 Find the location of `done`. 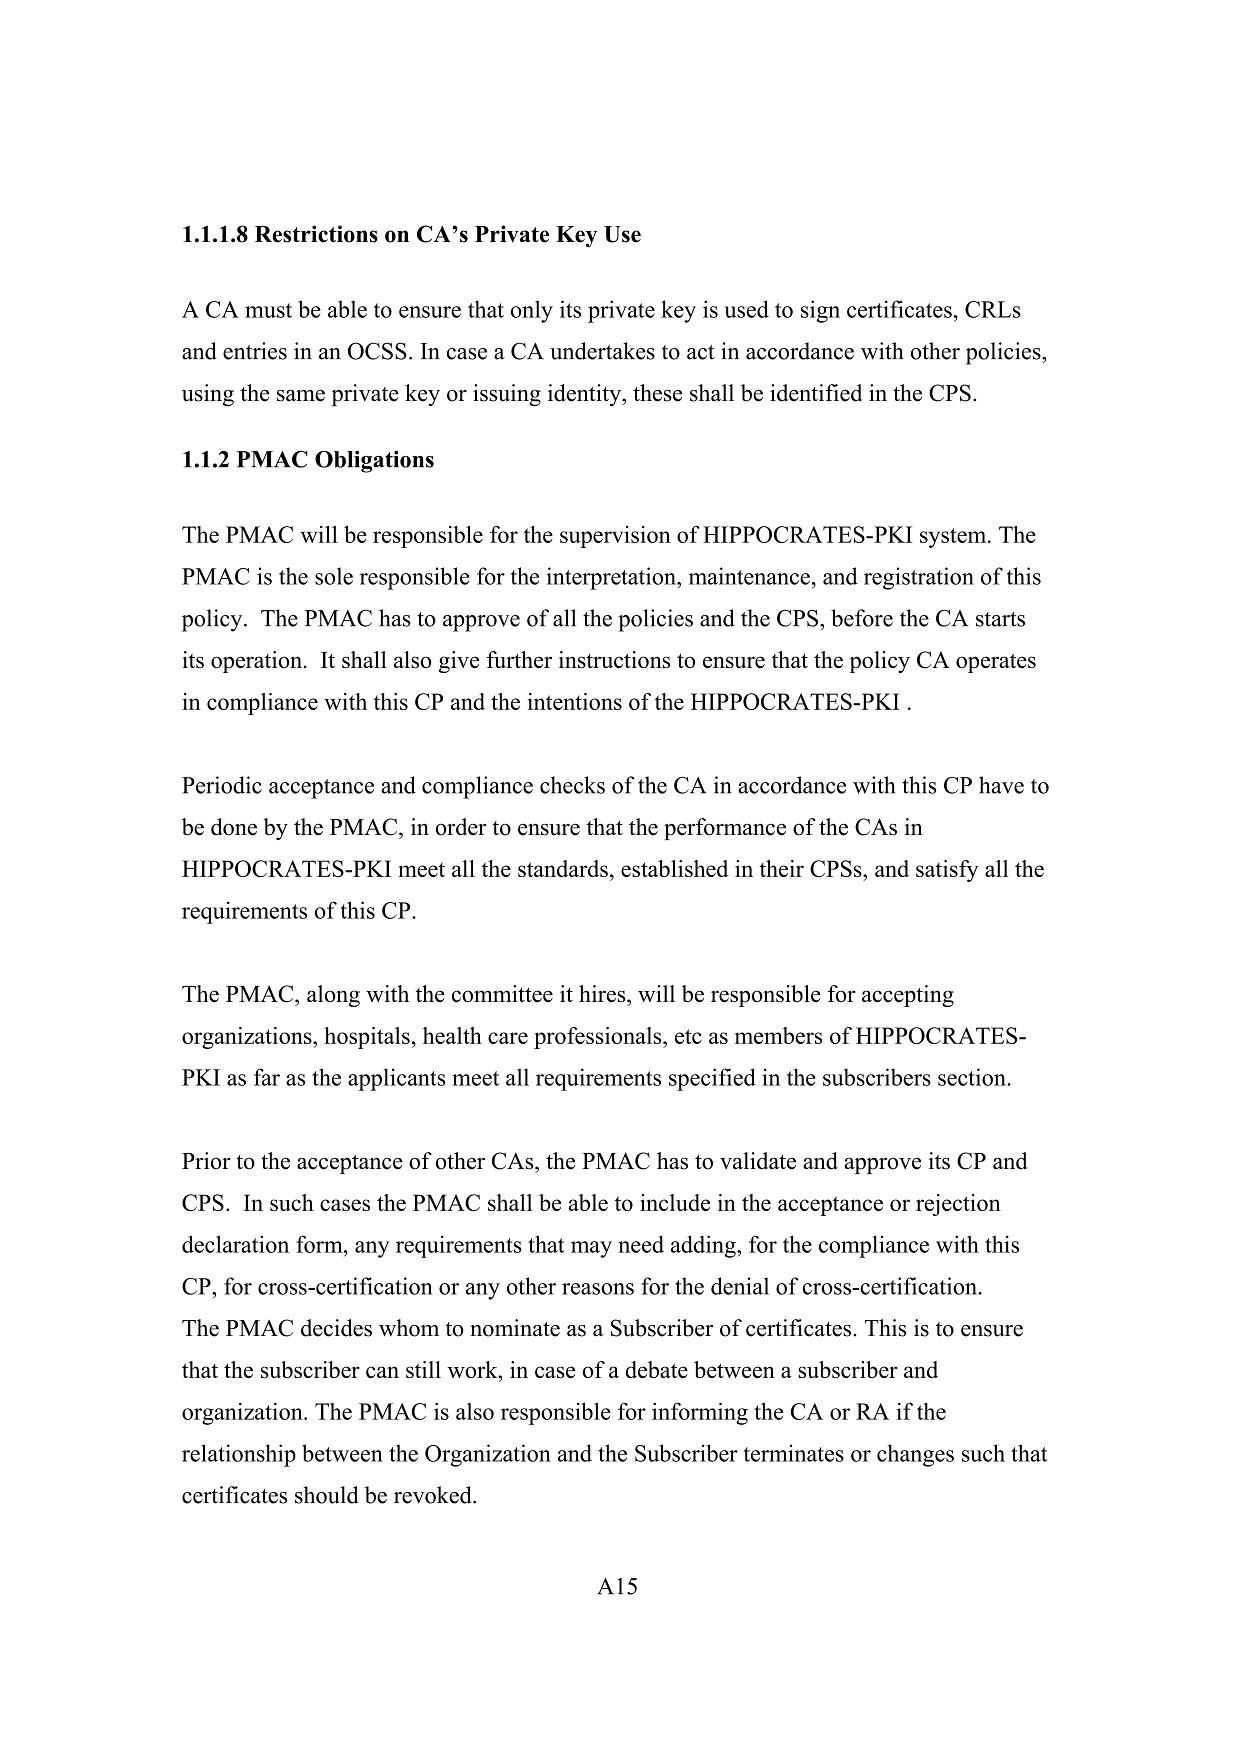

done is located at coordinates (234, 827).
